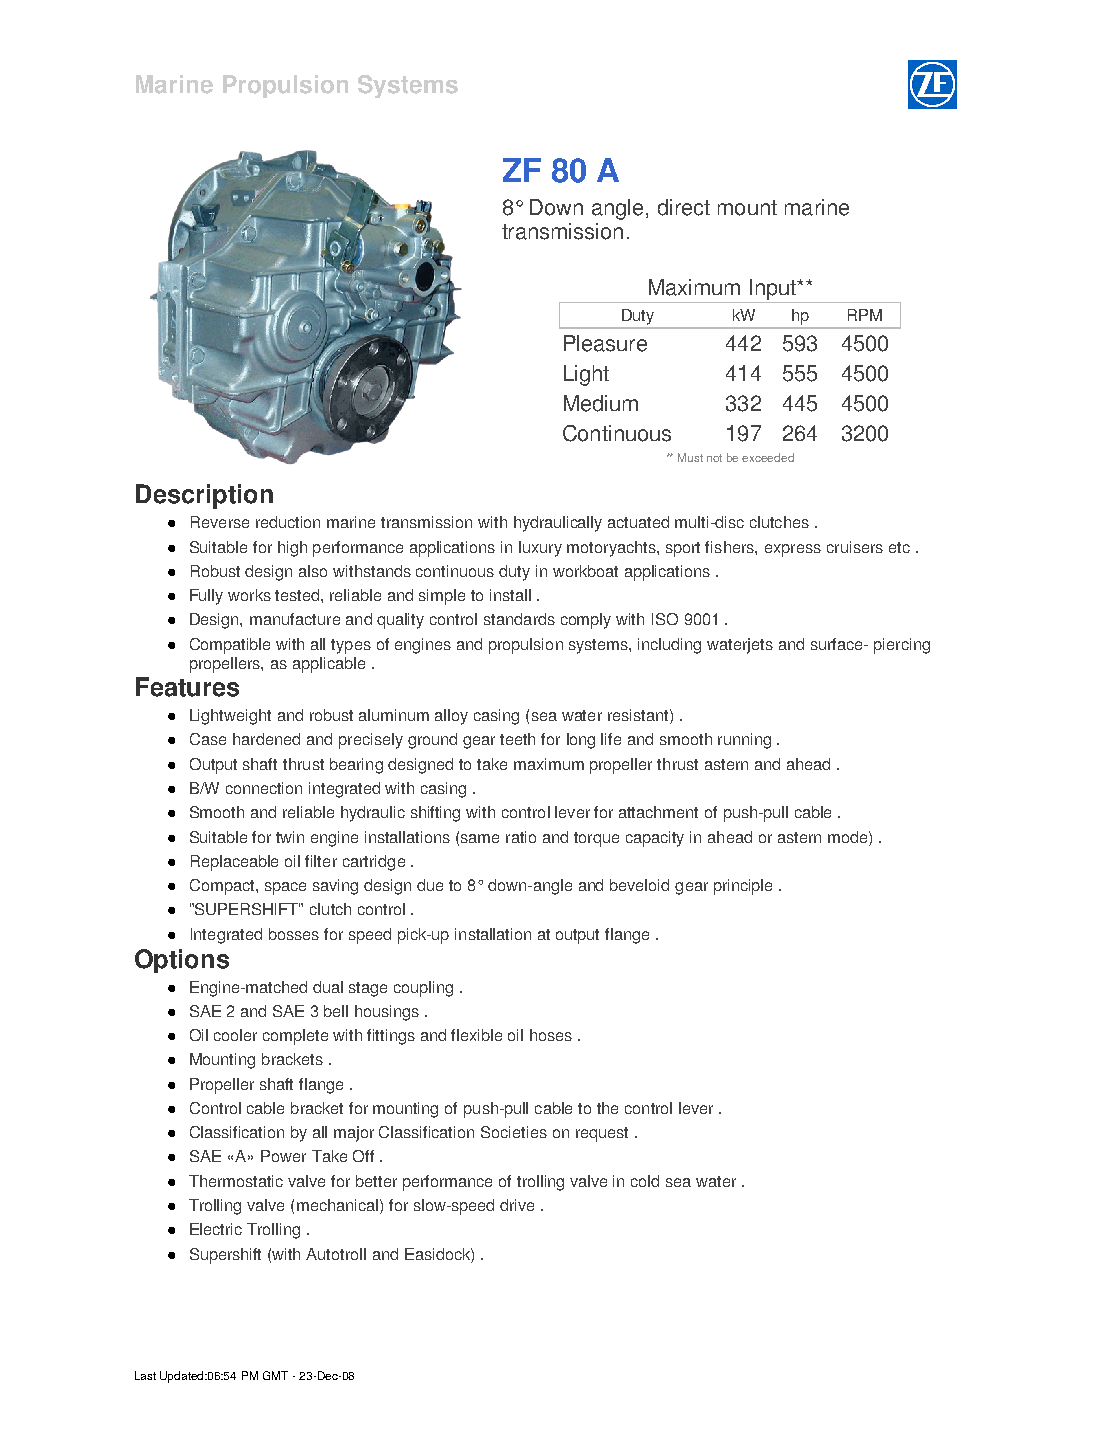 The height and width of the page is (1447, 1118). Describe the element at coordinates (517, 1205) in the page. I see `drive` at that location.
